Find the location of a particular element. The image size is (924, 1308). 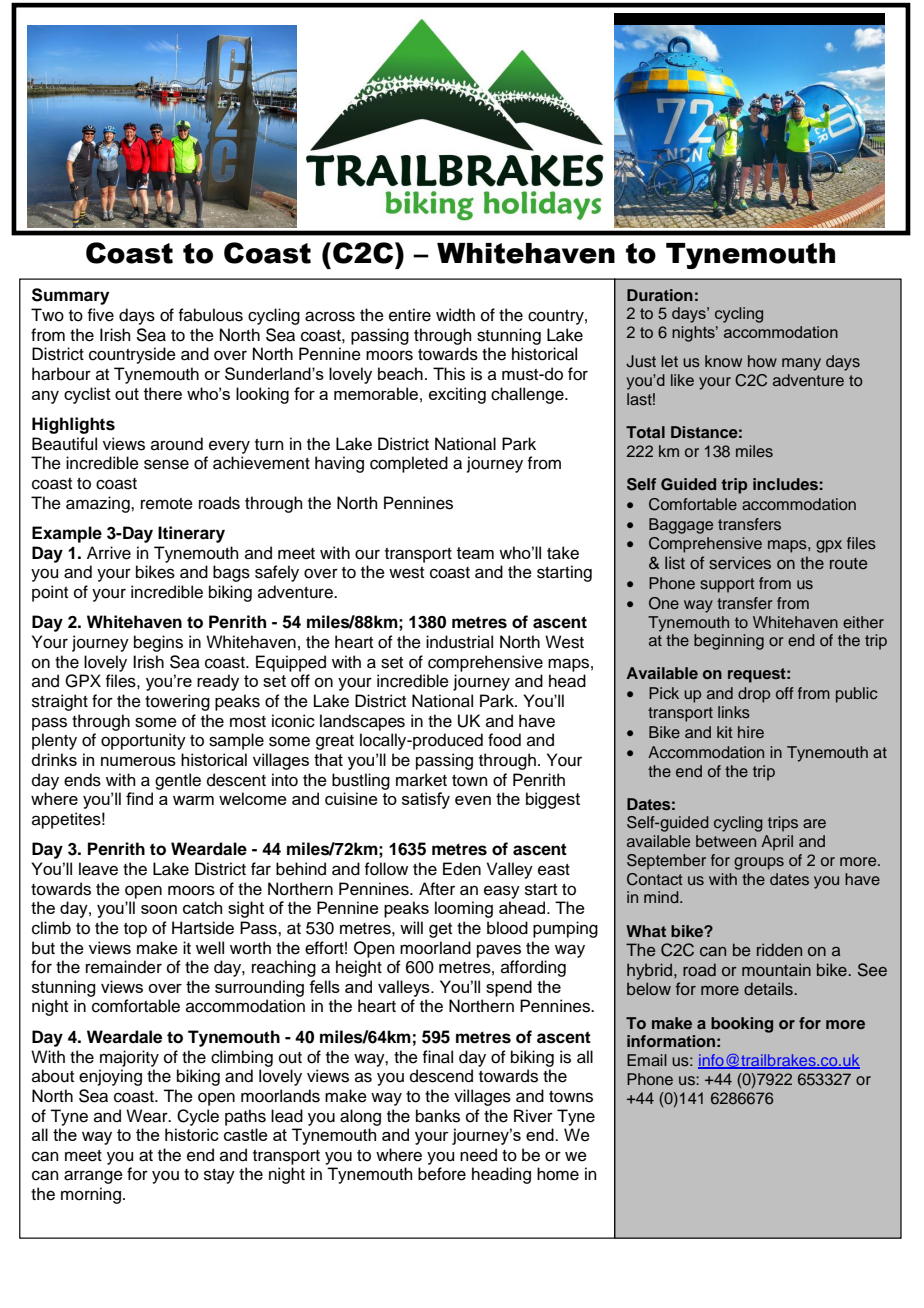

arrange is located at coordinates (93, 1177).
